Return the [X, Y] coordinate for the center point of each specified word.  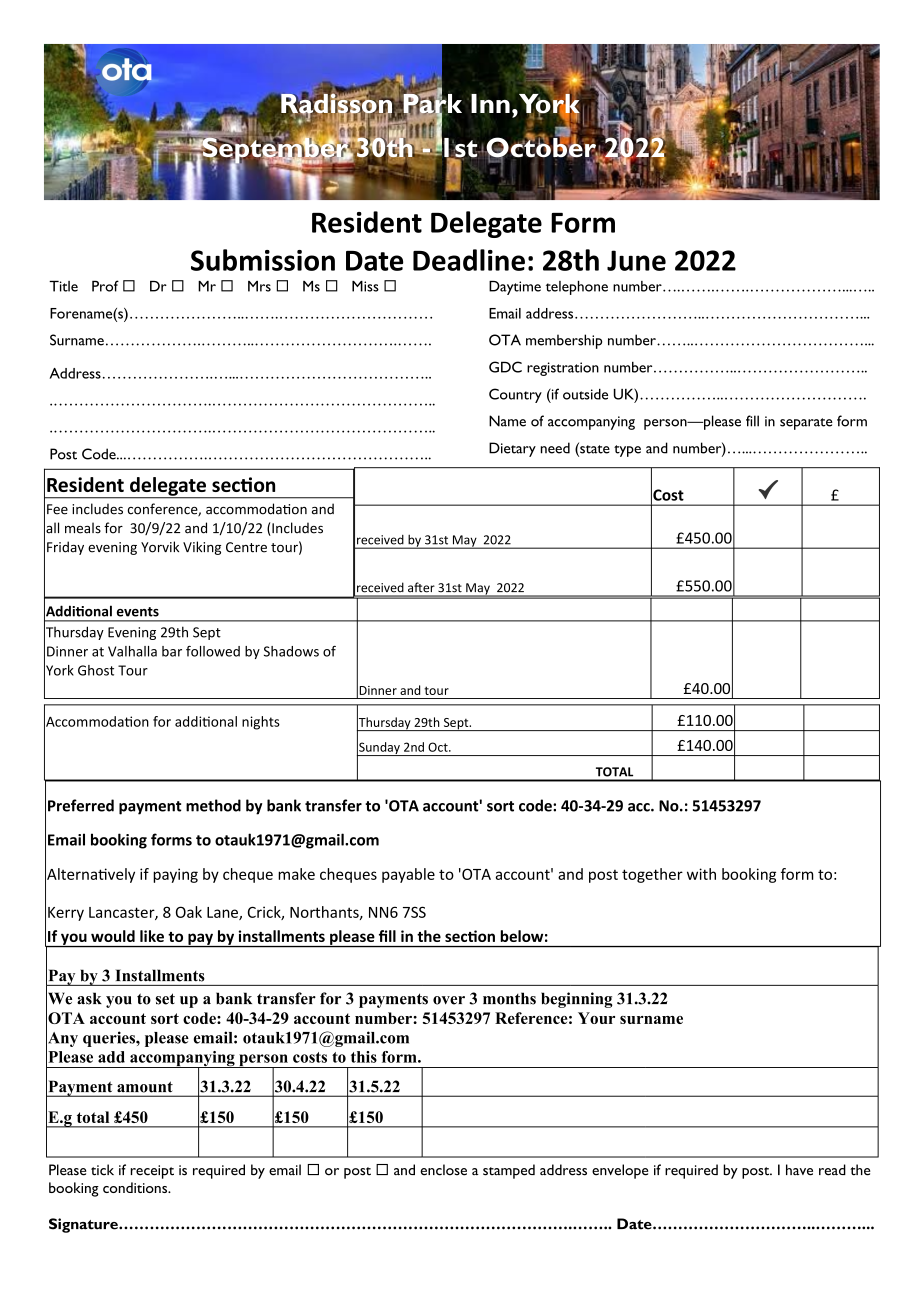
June [636, 260]
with [701, 874]
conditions [136, 1187]
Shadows [291, 651]
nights [261, 723]
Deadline [469, 260]
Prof [105, 286]
